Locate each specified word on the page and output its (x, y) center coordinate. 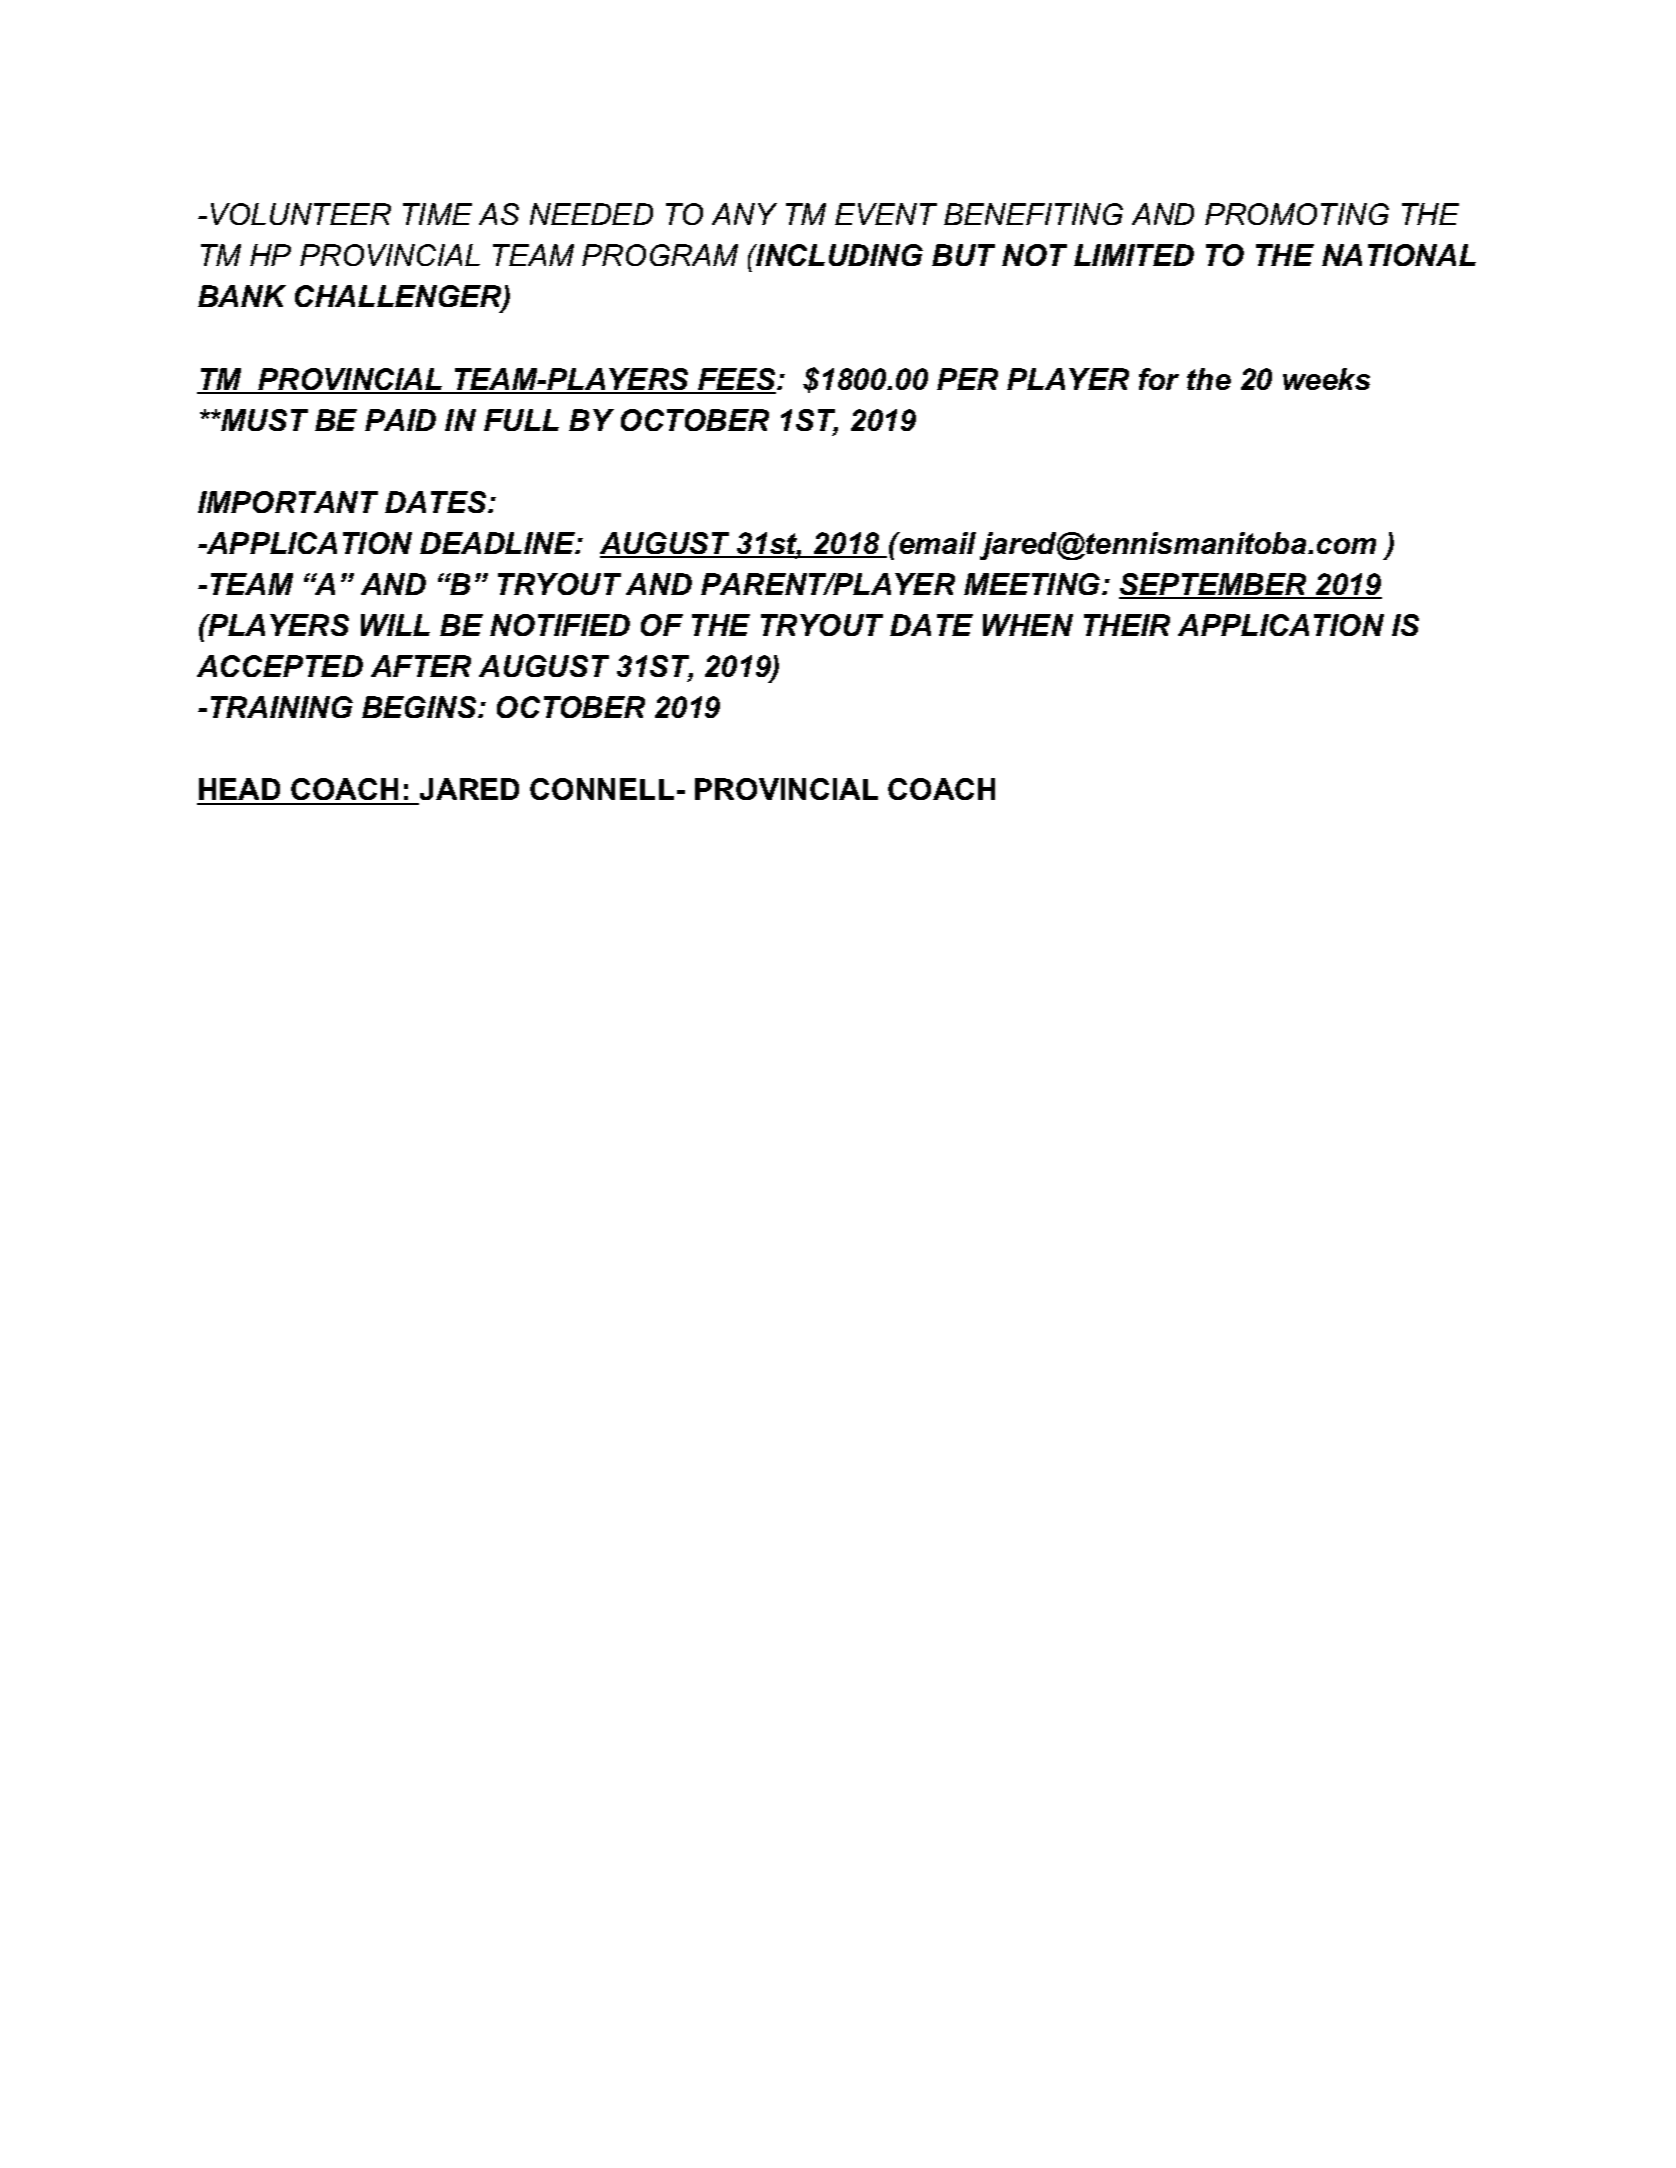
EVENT (886, 214)
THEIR (1127, 625)
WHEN (1028, 625)
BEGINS (420, 707)
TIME (437, 214)
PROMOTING (1297, 214)
